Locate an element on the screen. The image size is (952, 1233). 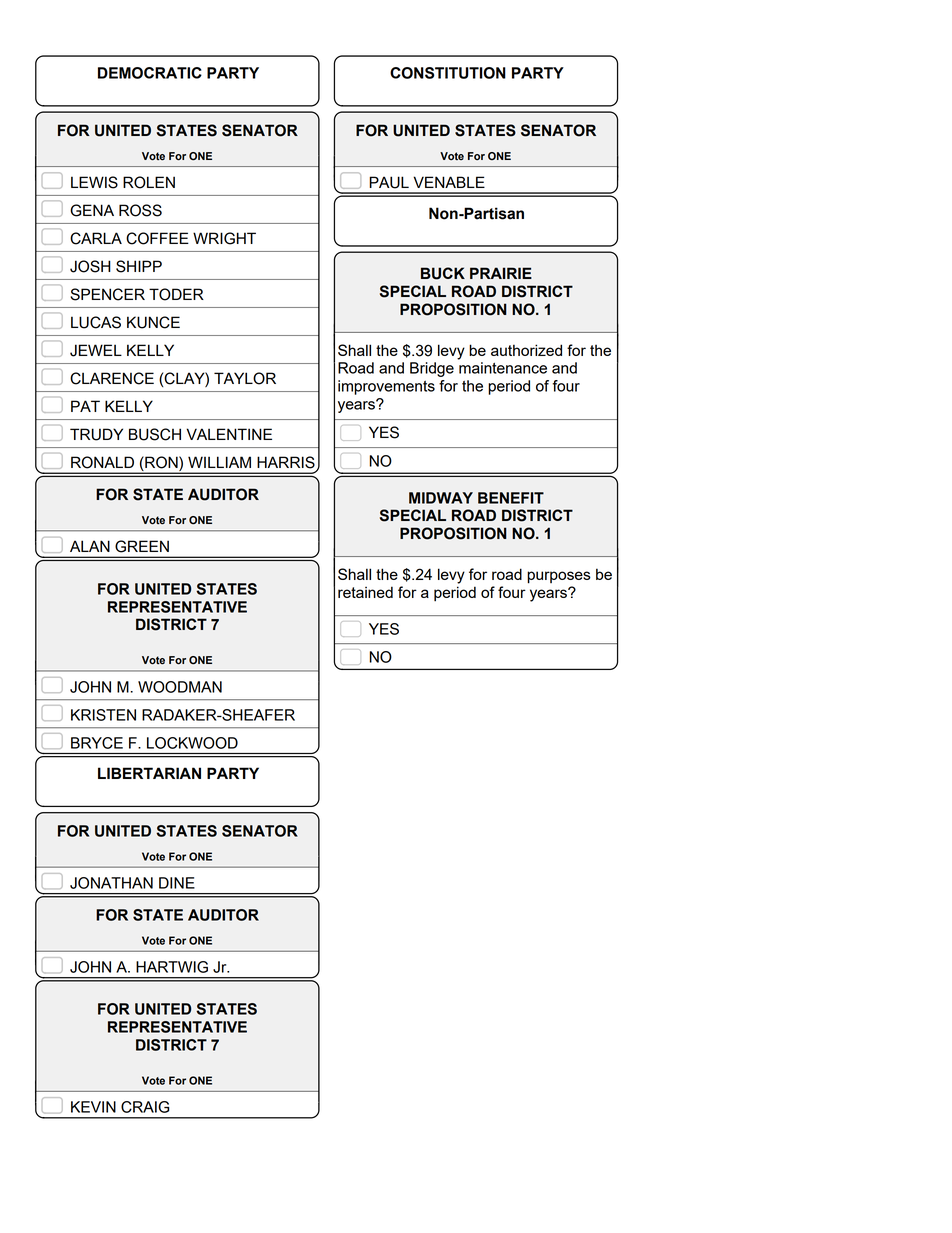
DEMOCRATIC is located at coordinates (150, 73).
